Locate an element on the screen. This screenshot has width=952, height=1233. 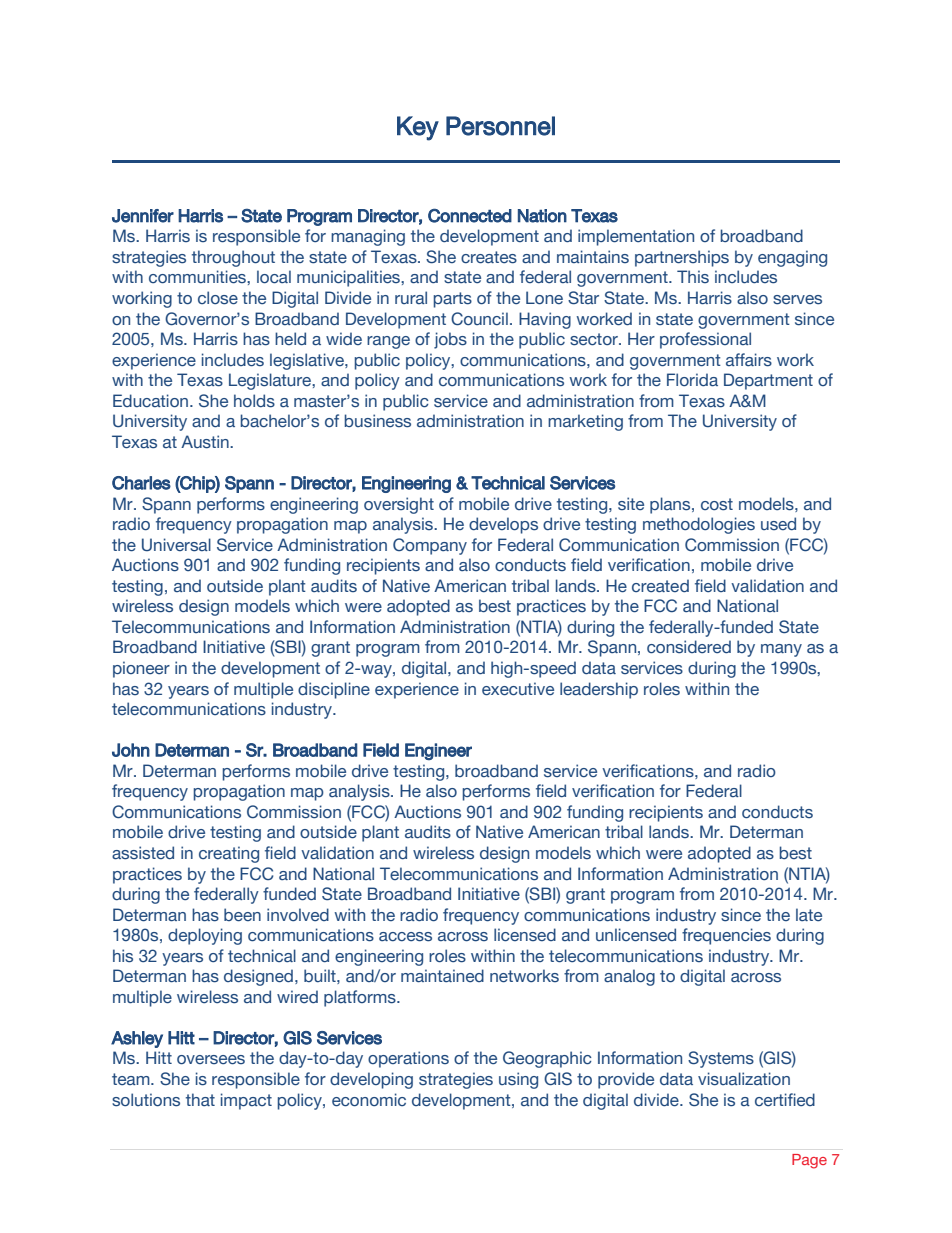
implementation is located at coordinates (636, 237).
